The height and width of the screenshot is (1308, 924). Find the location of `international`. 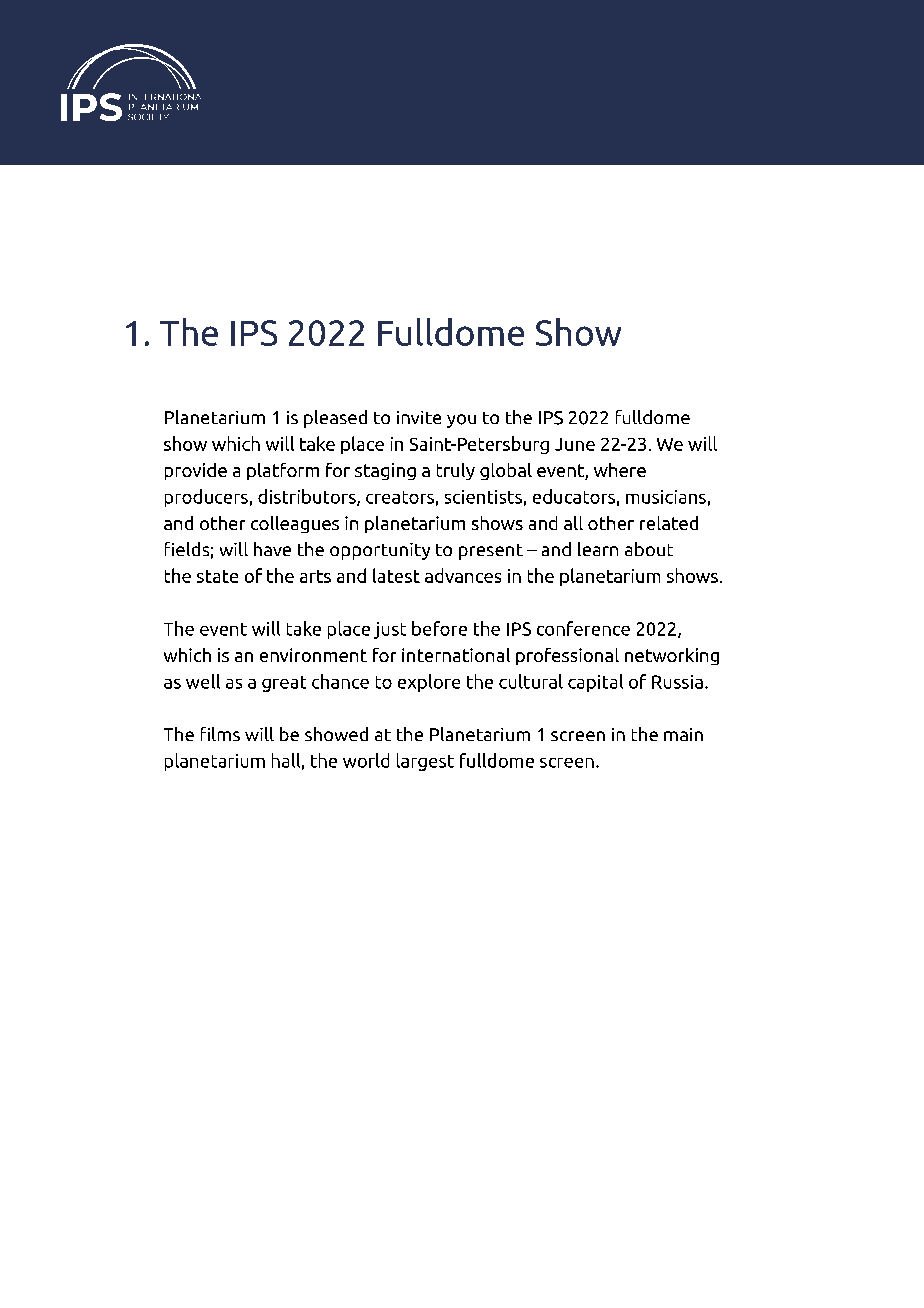

international is located at coordinates (456, 655).
